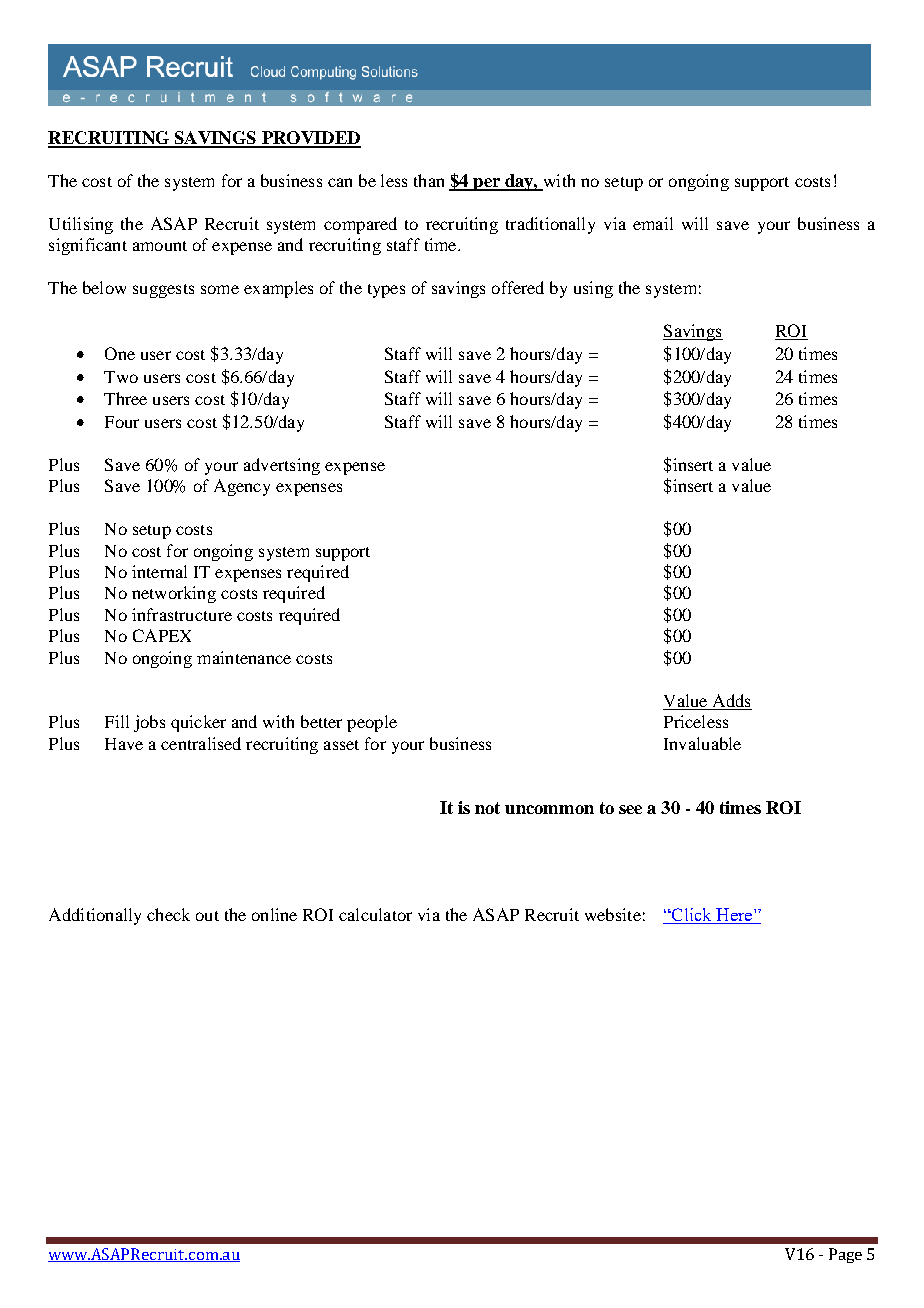 This screenshot has height=1308, width=924. What do you see at coordinates (159, 571) in the screenshot?
I see `internal` at bounding box center [159, 571].
